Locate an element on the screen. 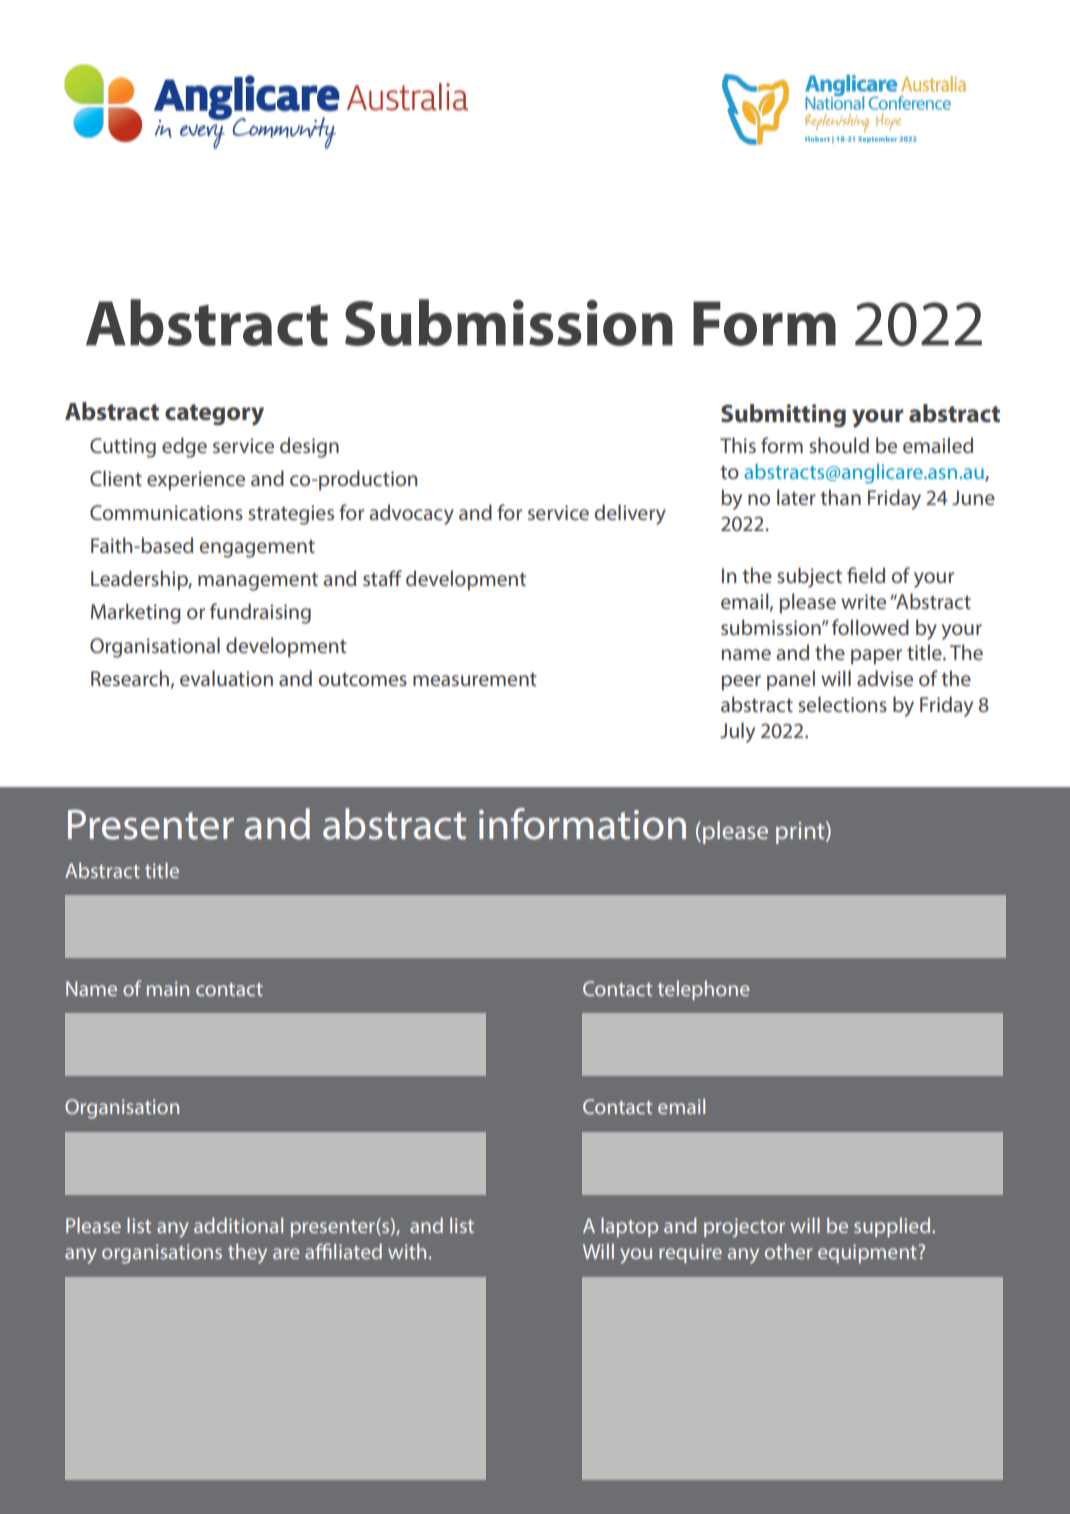 The height and width of the screenshot is (1514, 1070). telephone is located at coordinates (704, 990).
